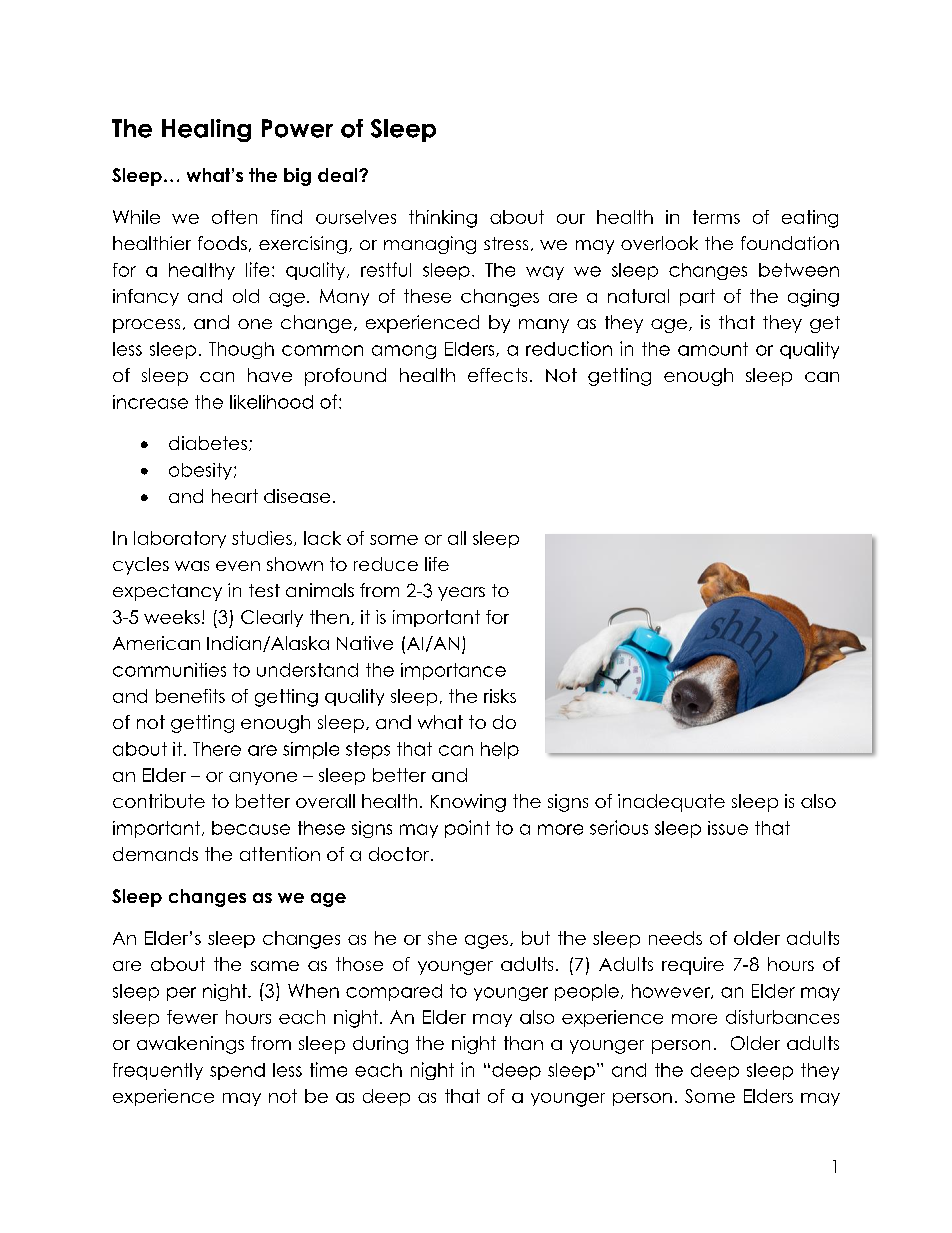 This page has height=1233, width=952. I want to click on years, so click(461, 594).
